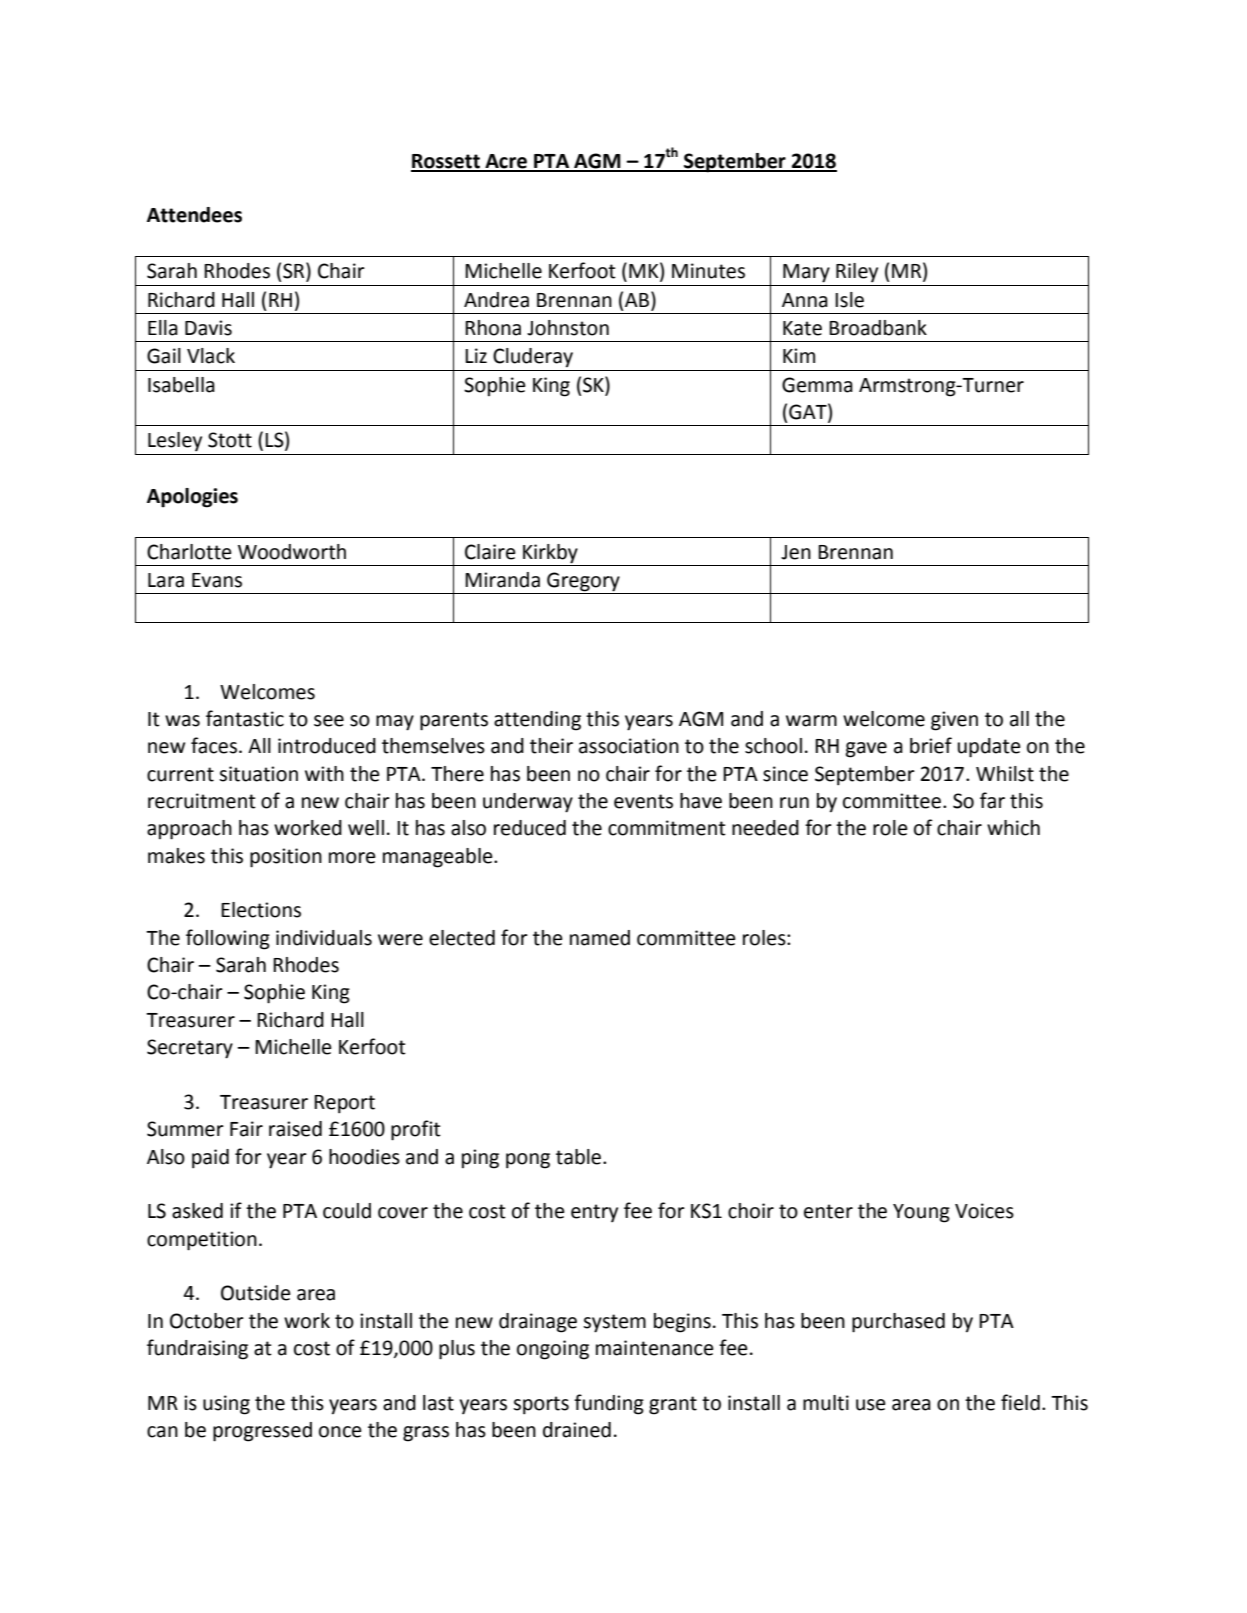  What do you see at coordinates (992, 800) in the document?
I see `far` at bounding box center [992, 800].
